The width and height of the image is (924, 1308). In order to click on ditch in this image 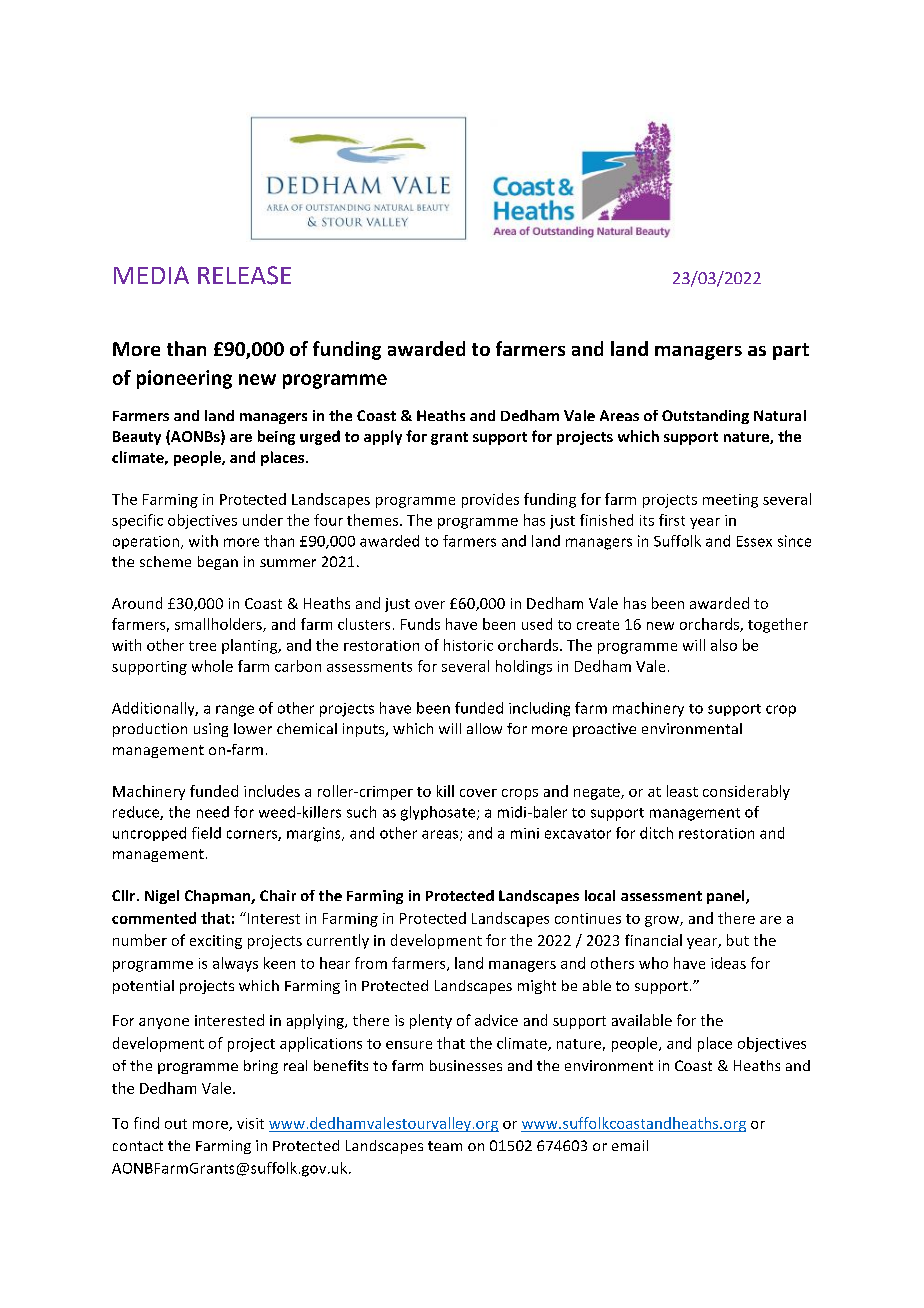, I will do `click(656, 833)`.
